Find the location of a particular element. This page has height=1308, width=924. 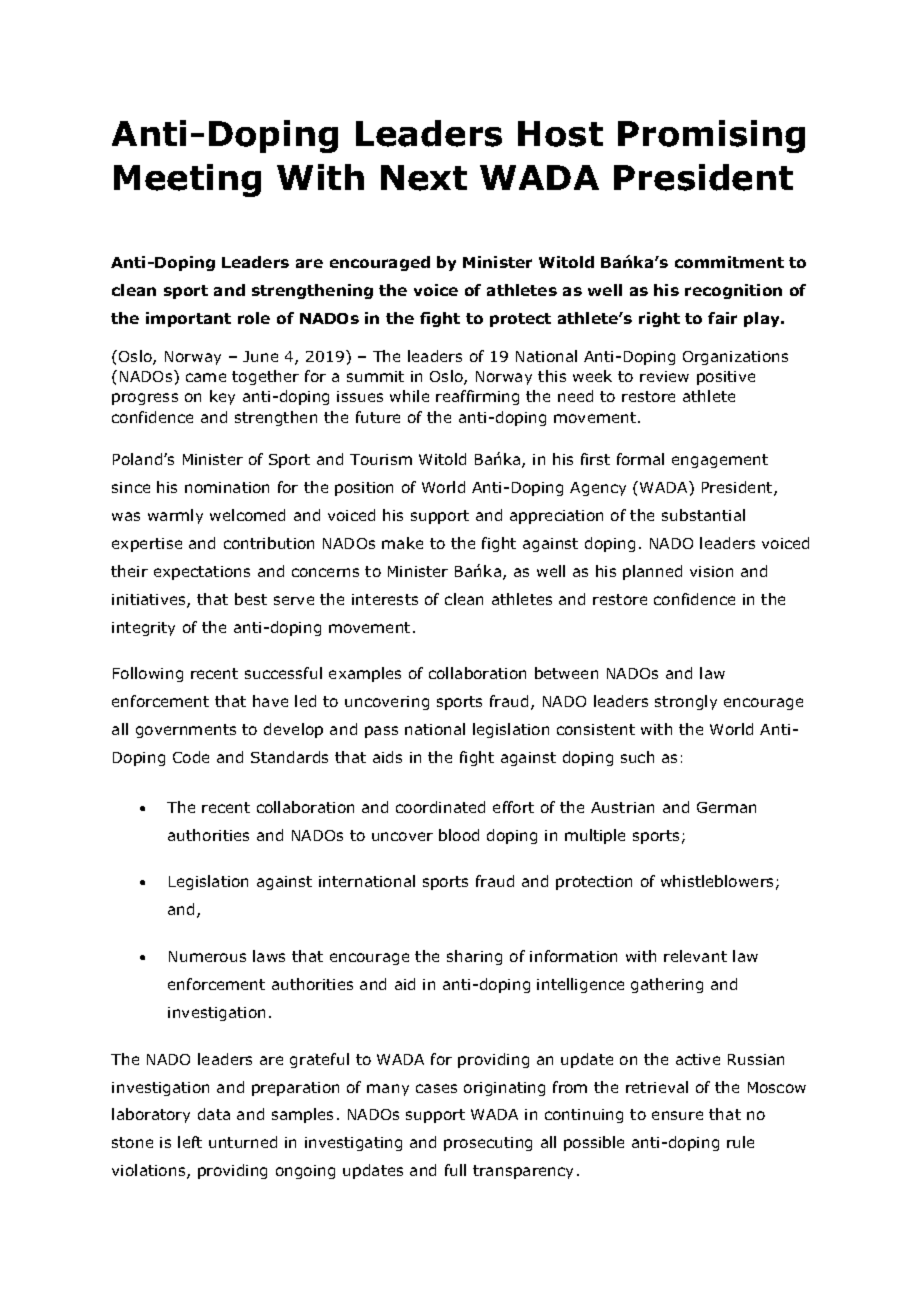

Meeting is located at coordinates (187, 180).
